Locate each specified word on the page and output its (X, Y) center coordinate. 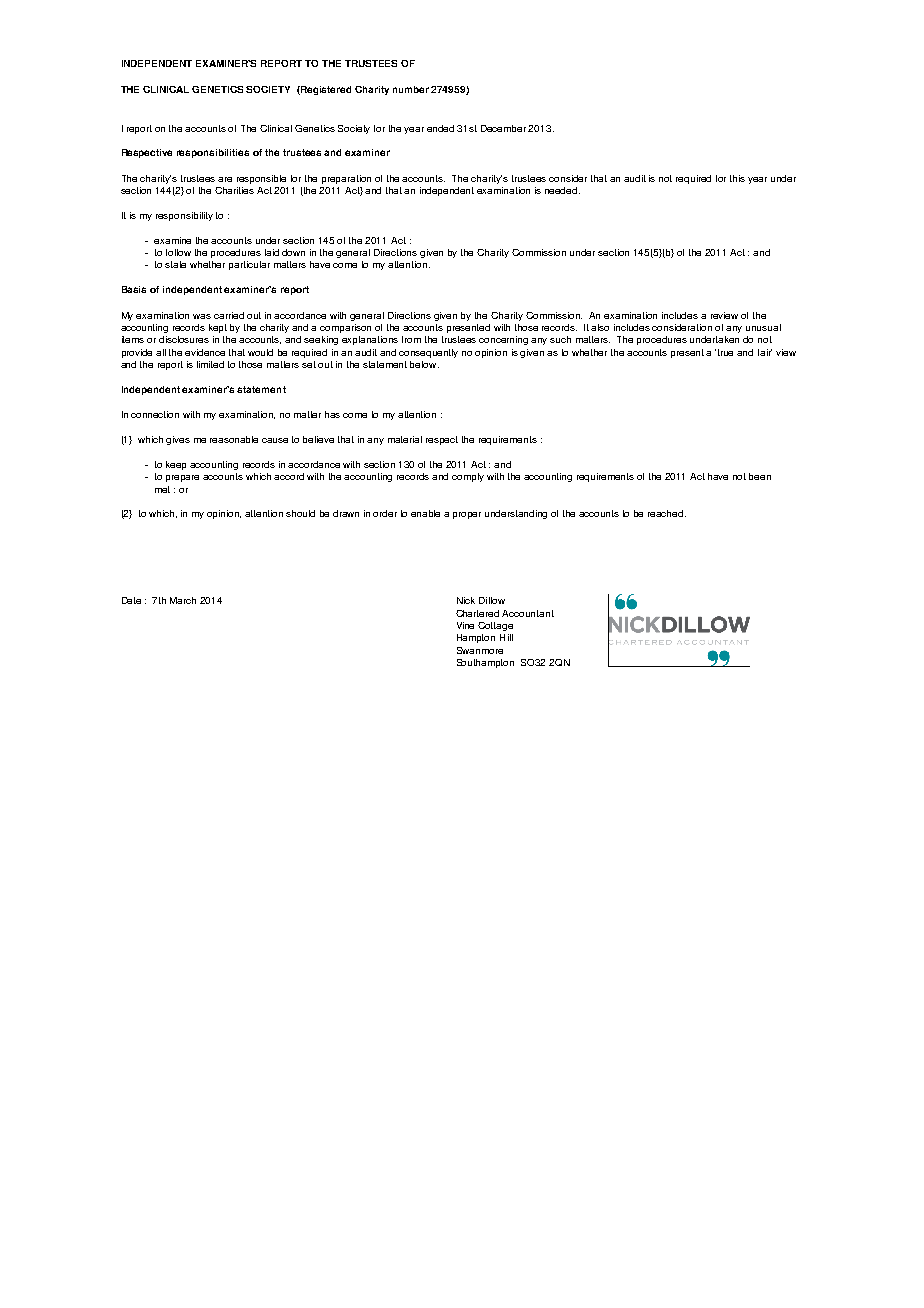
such (560, 339)
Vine (465, 625)
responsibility (184, 216)
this (737, 178)
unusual (763, 327)
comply (468, 477)
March (183, 600)
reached (667, 513)
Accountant (528, 613)
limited (210, 364)
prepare (182, 478)
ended (440, 128)
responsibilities (213, 153)
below (424, 364)
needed (562, 190)
